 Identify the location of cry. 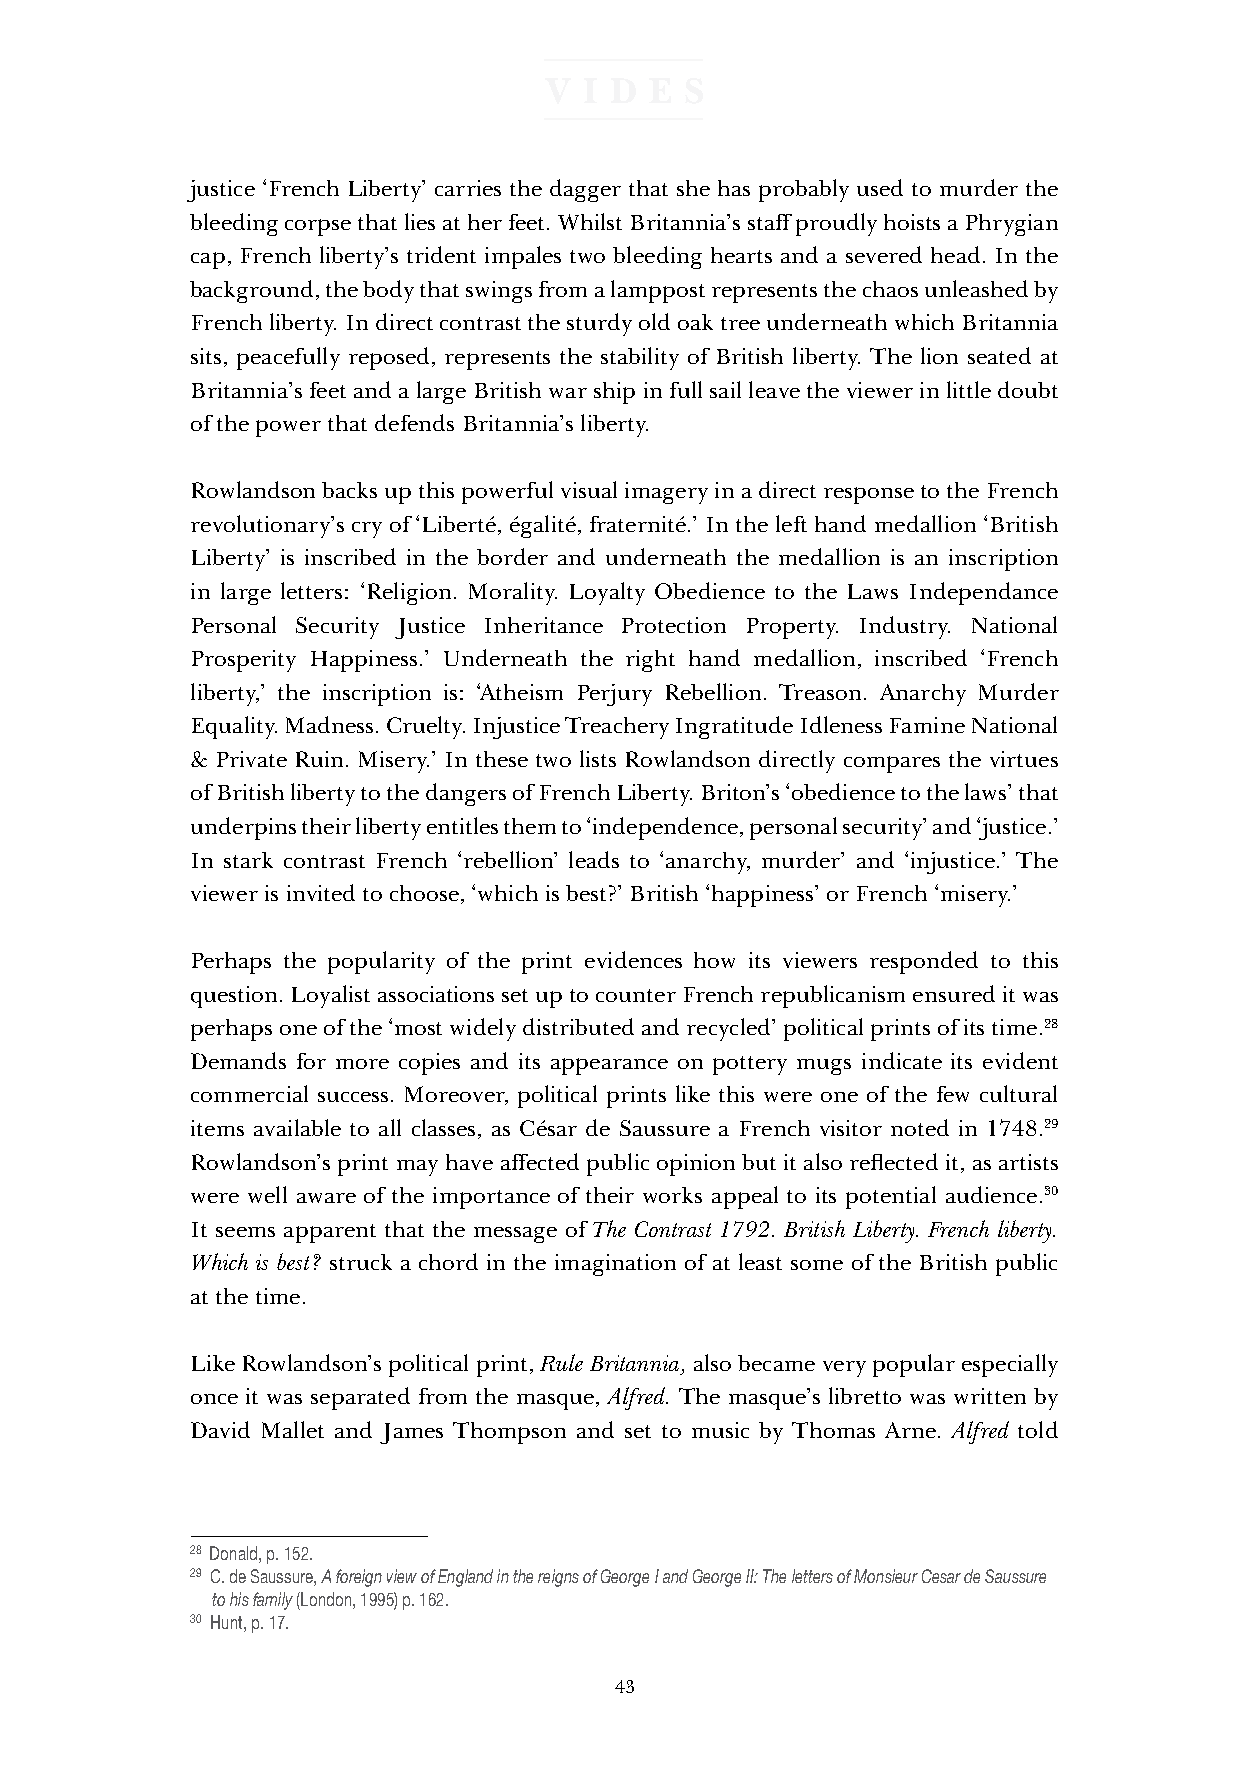
(367, 530).
